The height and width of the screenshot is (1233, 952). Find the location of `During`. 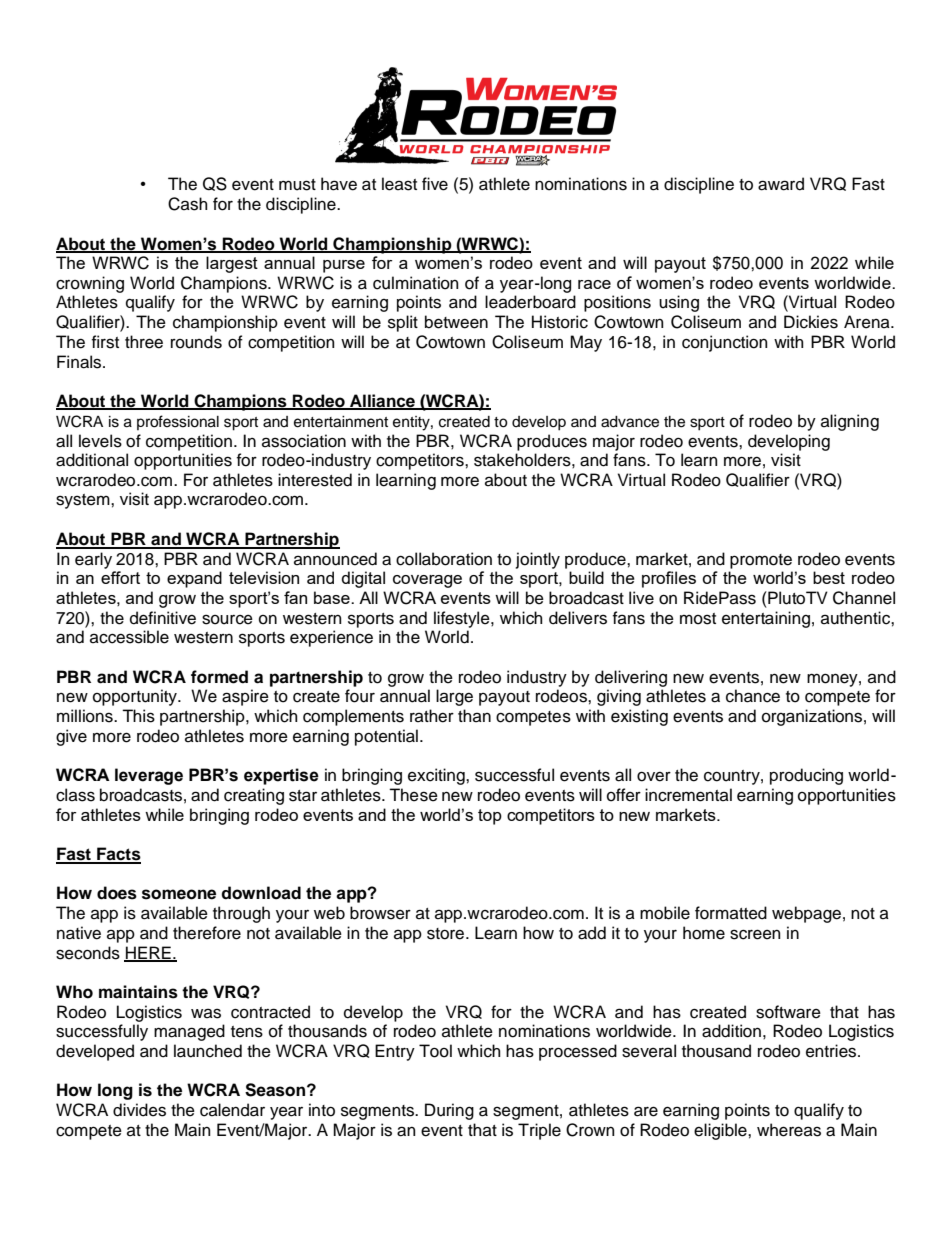

During is located at coordinates (449, 1111).
